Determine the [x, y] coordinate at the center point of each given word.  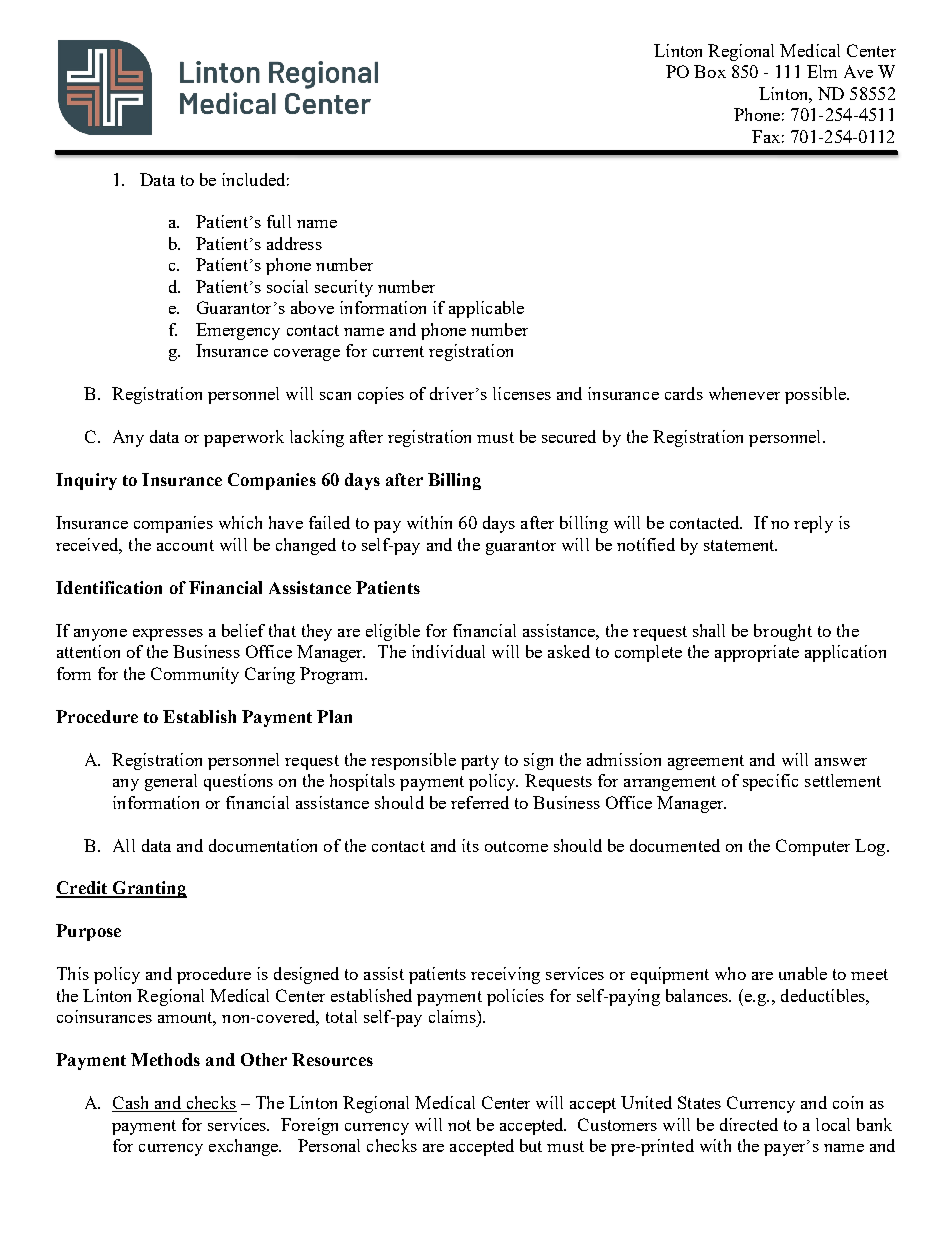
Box [710, 71]
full [279, 221]
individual [448, 651]
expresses [168, 635]
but [531, 1145]
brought [783, 632]
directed [749, 1124]
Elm [822, 71]
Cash [132, 1104]
